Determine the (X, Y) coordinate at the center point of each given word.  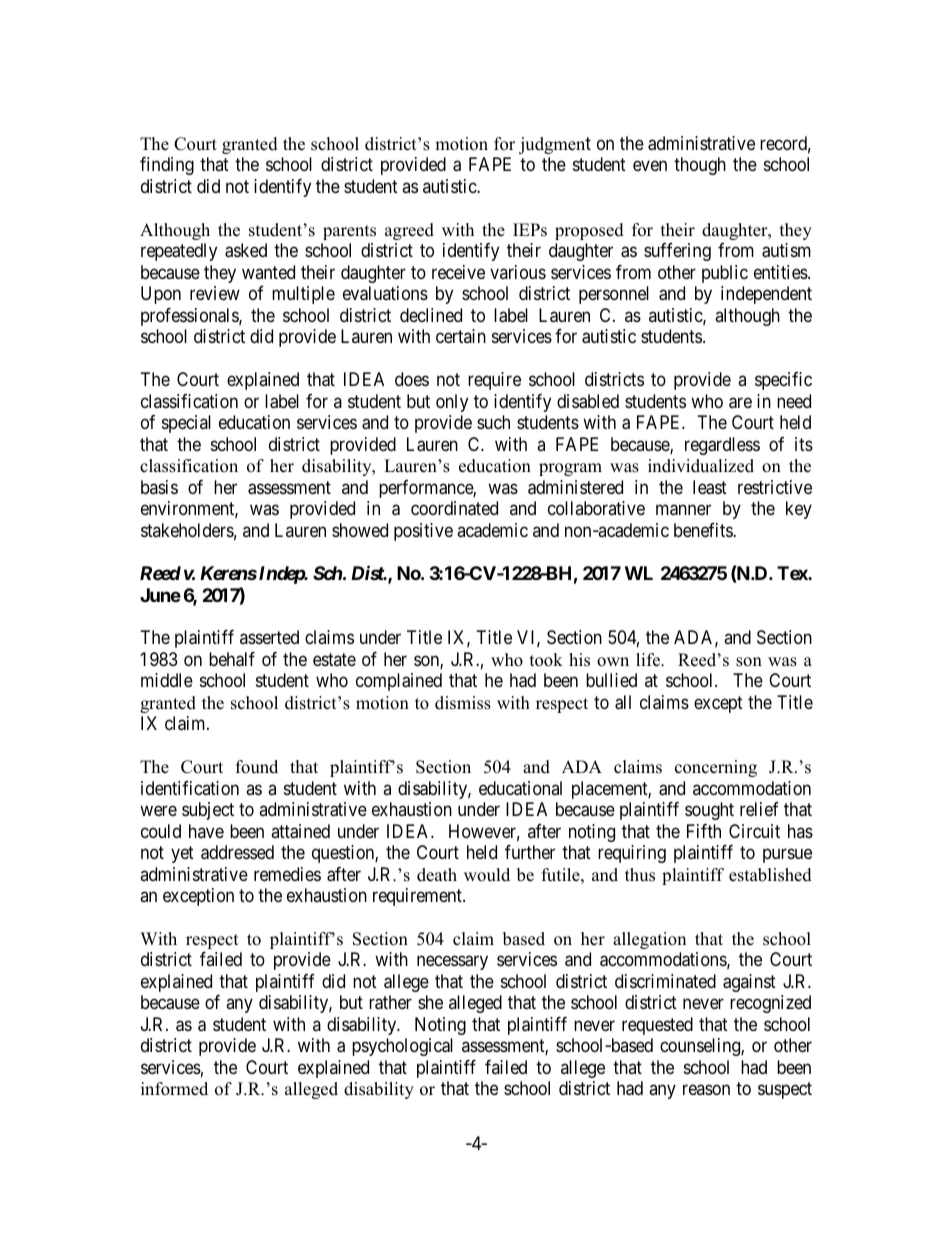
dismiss (463, 703)
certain (461, 336)
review (215, 293)
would (487, 875)
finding (167, 166)
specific (783, 381)
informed (174, 1089)
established (770, 875)
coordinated (454, 508)
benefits (704, 530)
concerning (716, 768)
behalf (232, 659)
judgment (555, 145)
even (650, 166)
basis (159, 487)
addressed (237, 852)
